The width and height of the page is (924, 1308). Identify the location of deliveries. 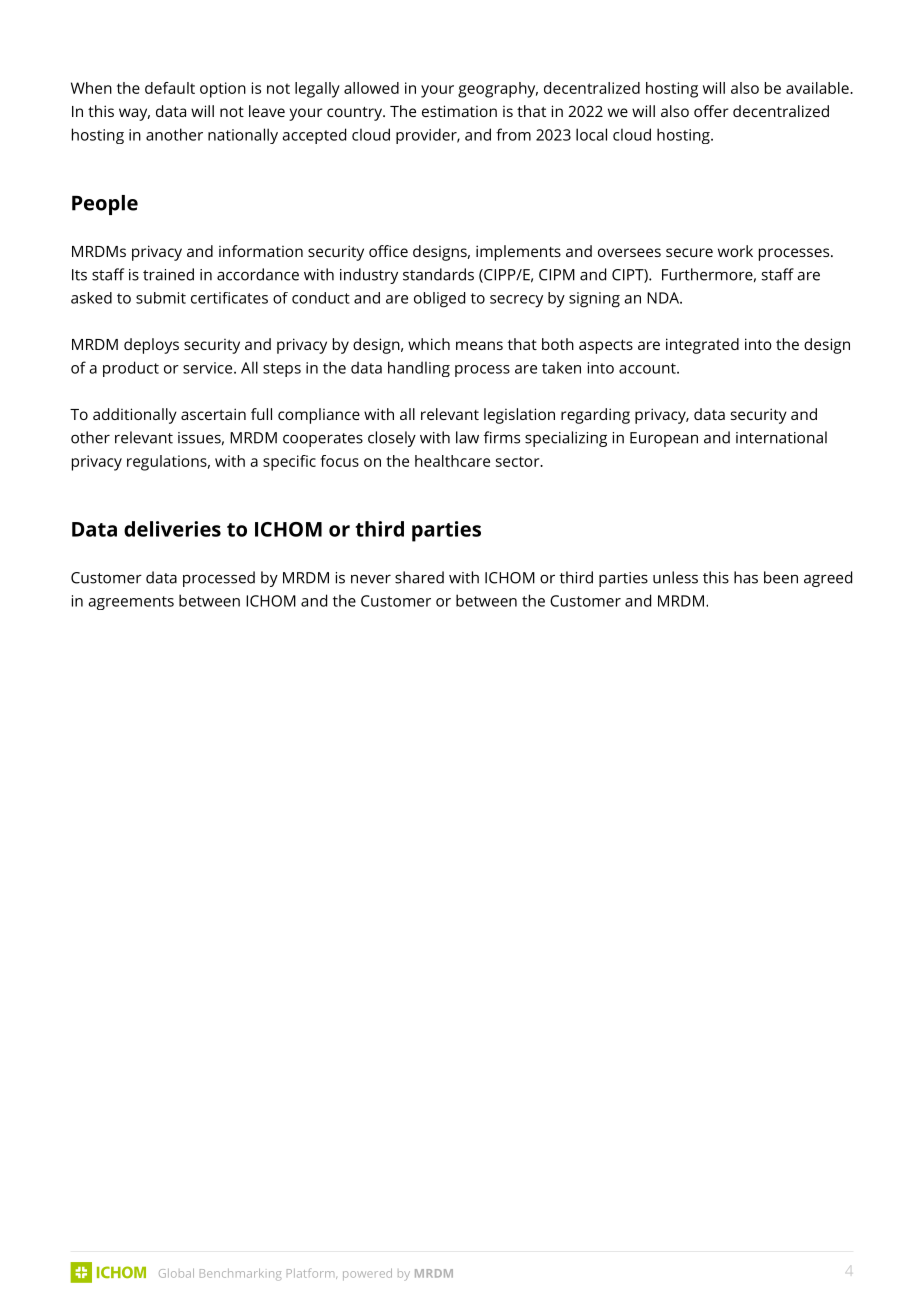
(172, 529).
